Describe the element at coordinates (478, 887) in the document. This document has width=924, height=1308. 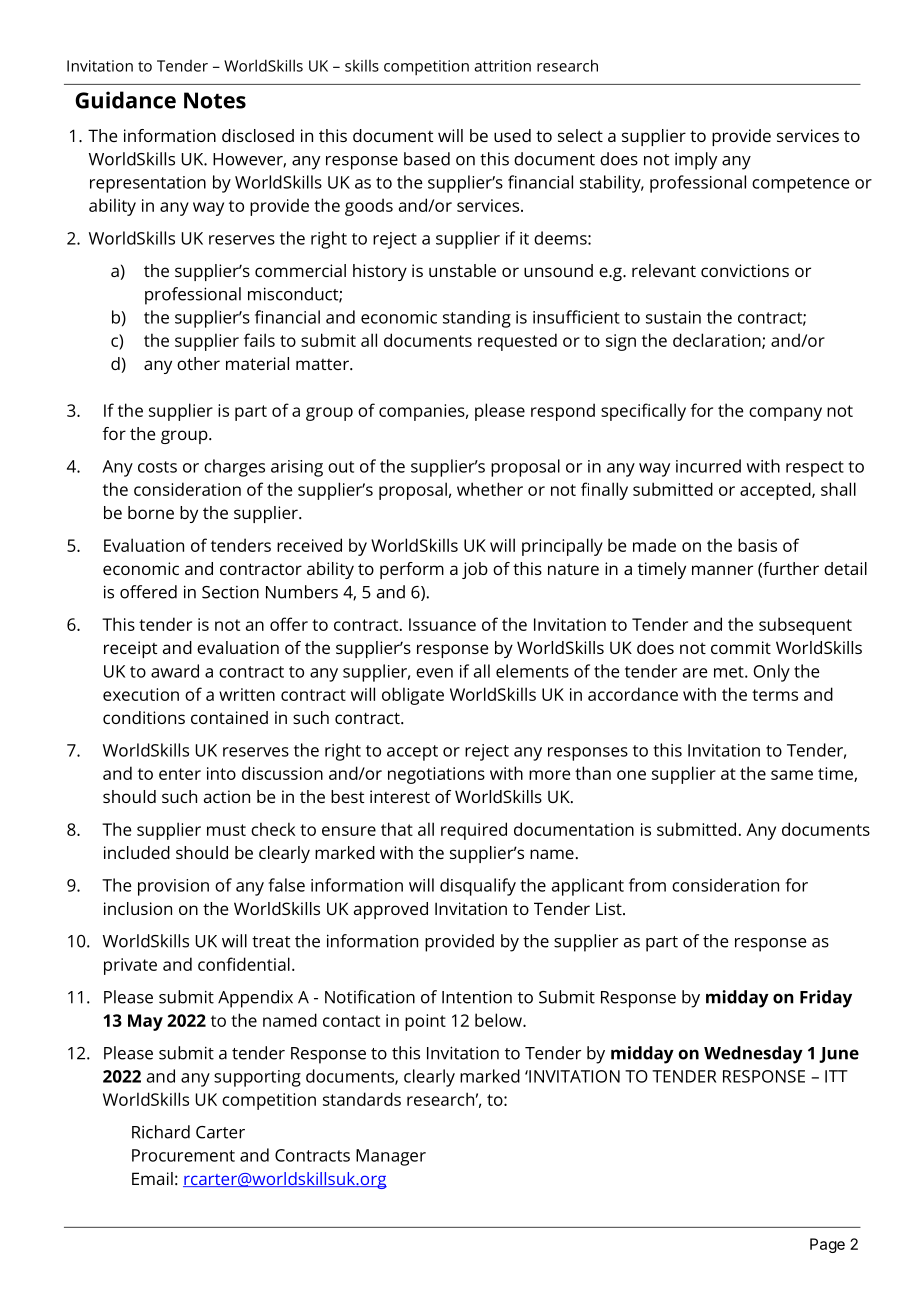
I see `disqualify` at that location.
